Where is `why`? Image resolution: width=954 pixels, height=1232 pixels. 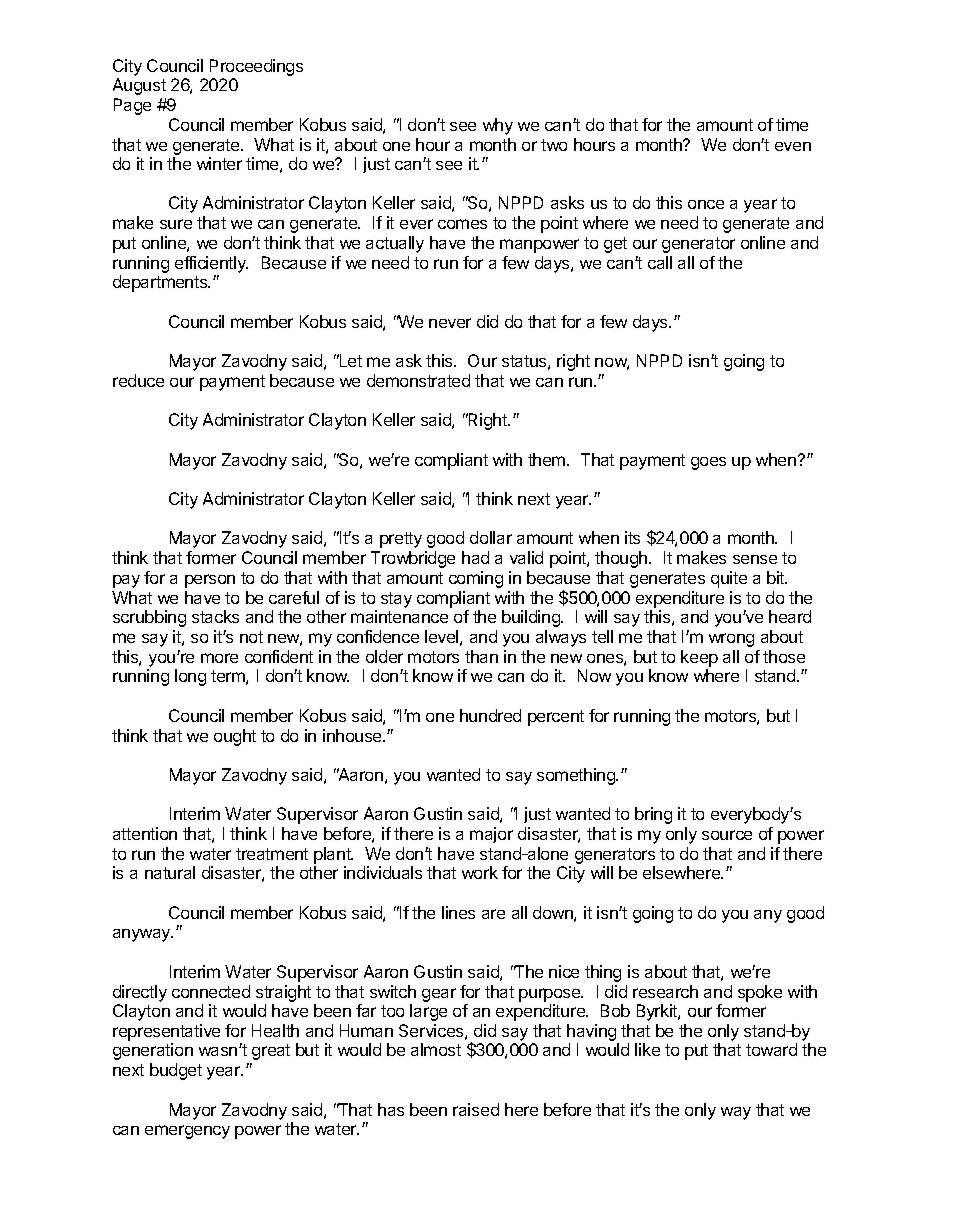 why is located at coordinates (498, 126).
